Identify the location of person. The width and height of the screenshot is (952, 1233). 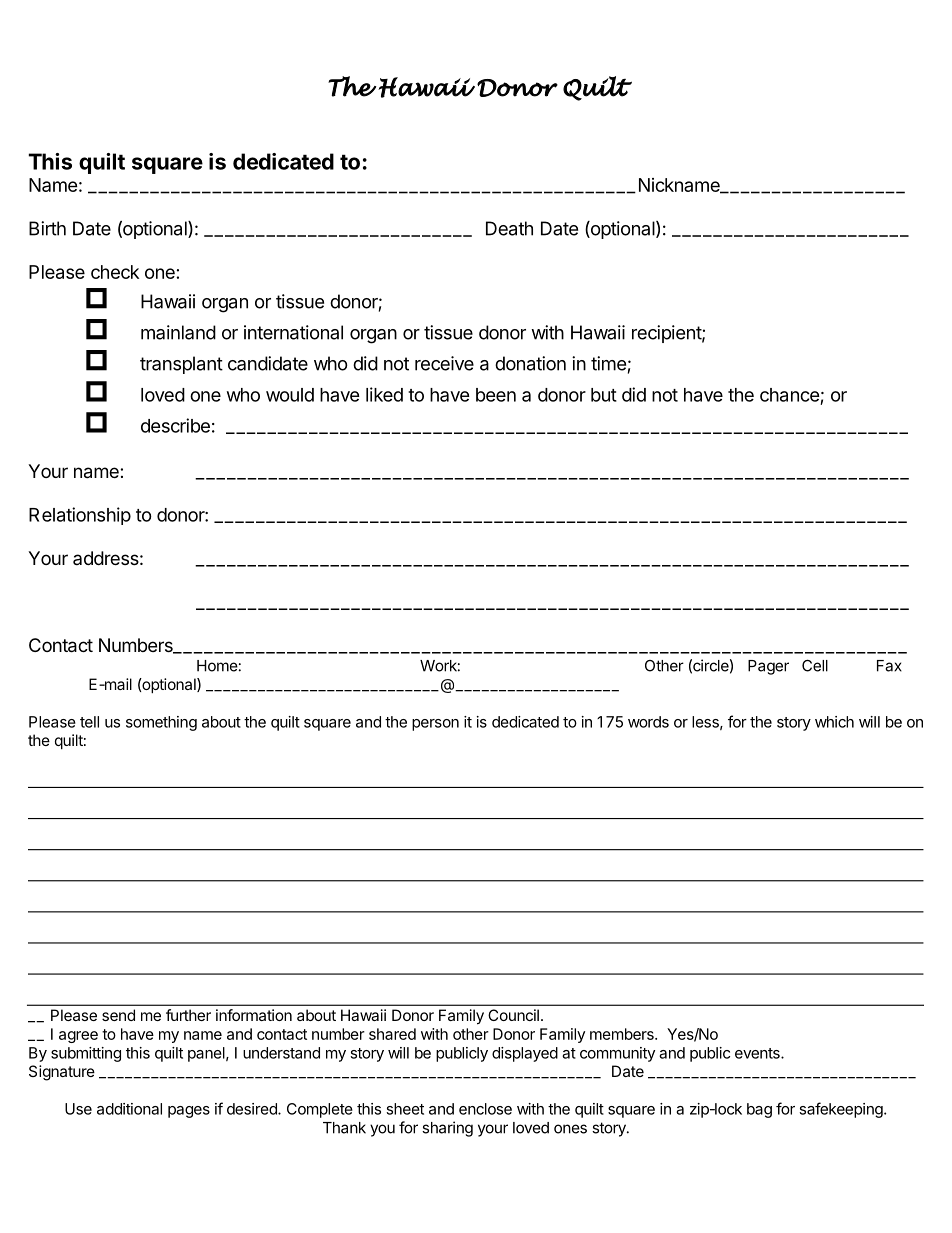
(435, 725).
